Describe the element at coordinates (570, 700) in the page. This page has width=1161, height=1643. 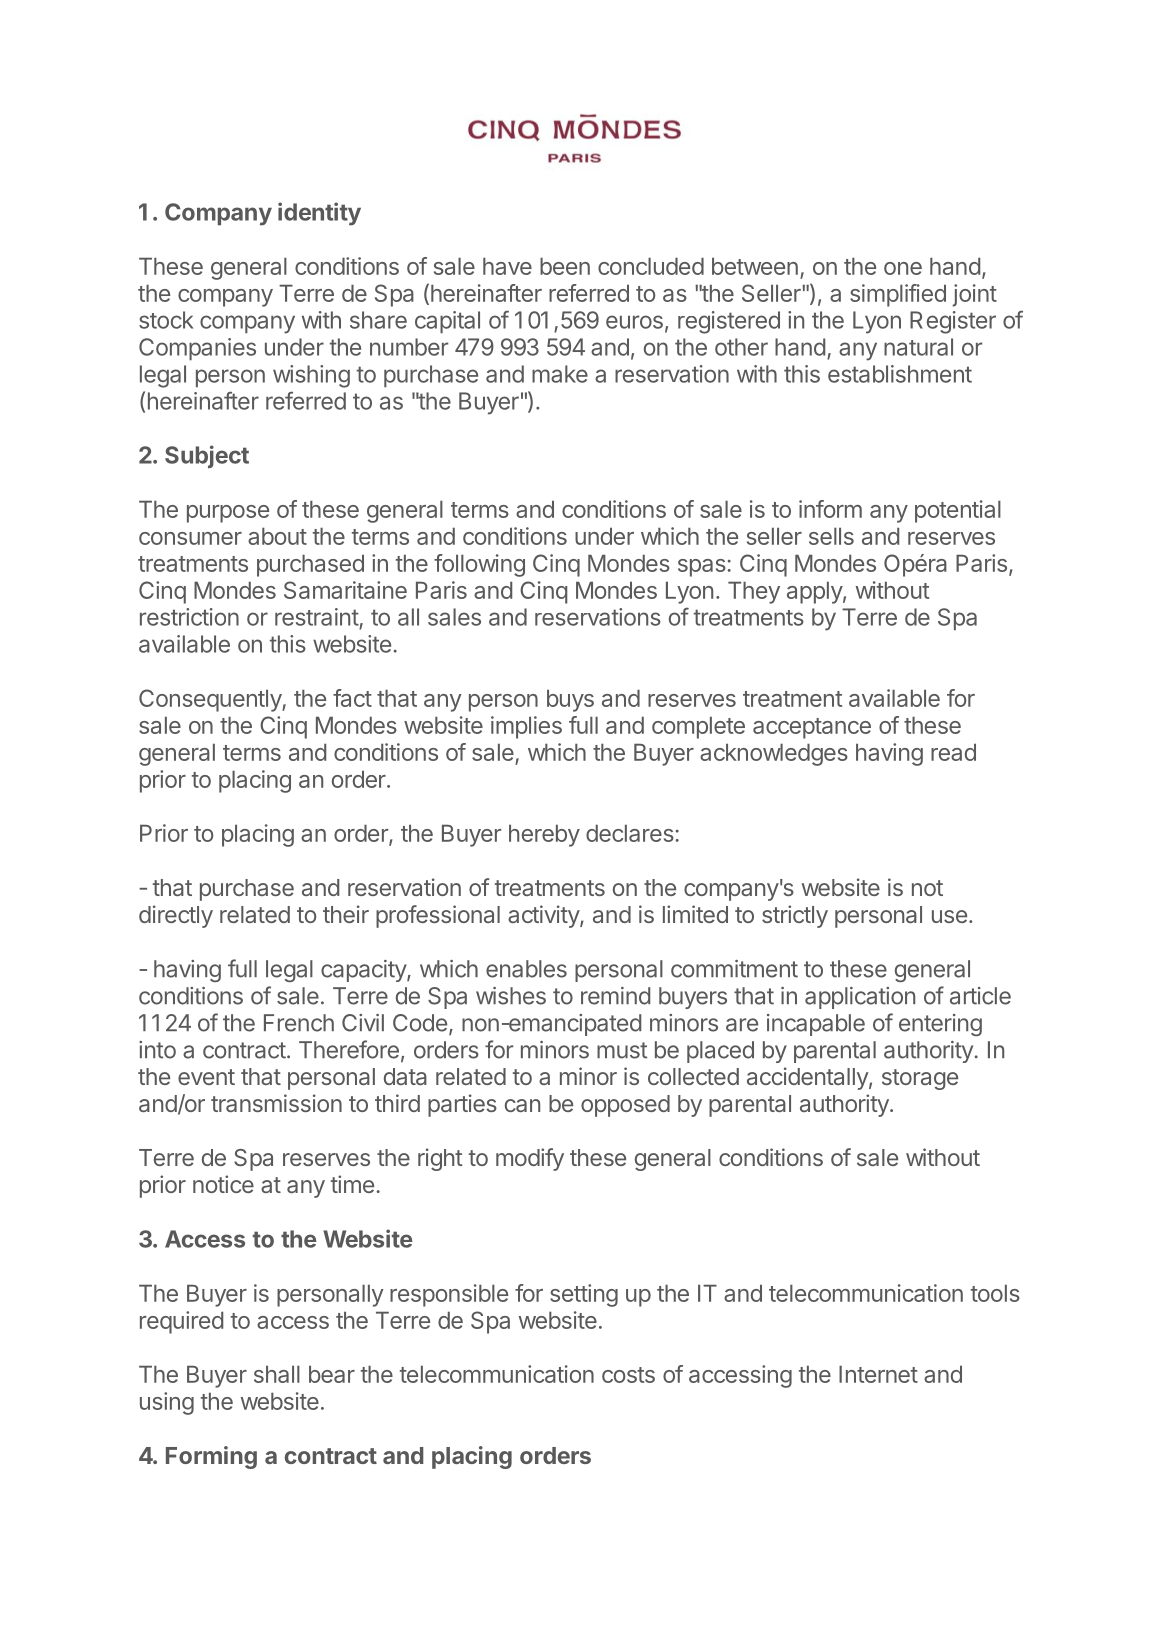
I see `buys` at that location.
